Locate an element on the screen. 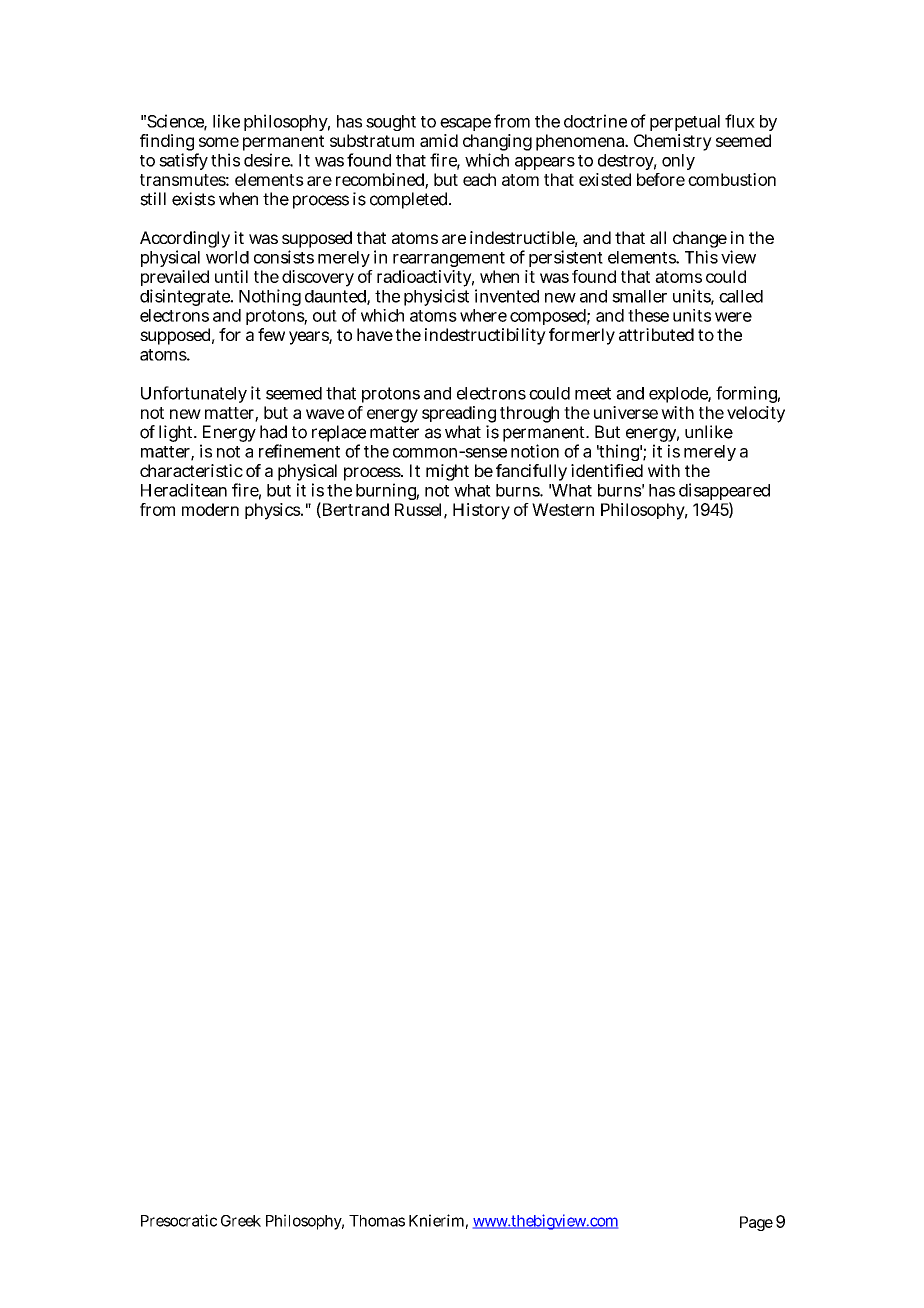  Page is located at coordinates (756, 1223).
